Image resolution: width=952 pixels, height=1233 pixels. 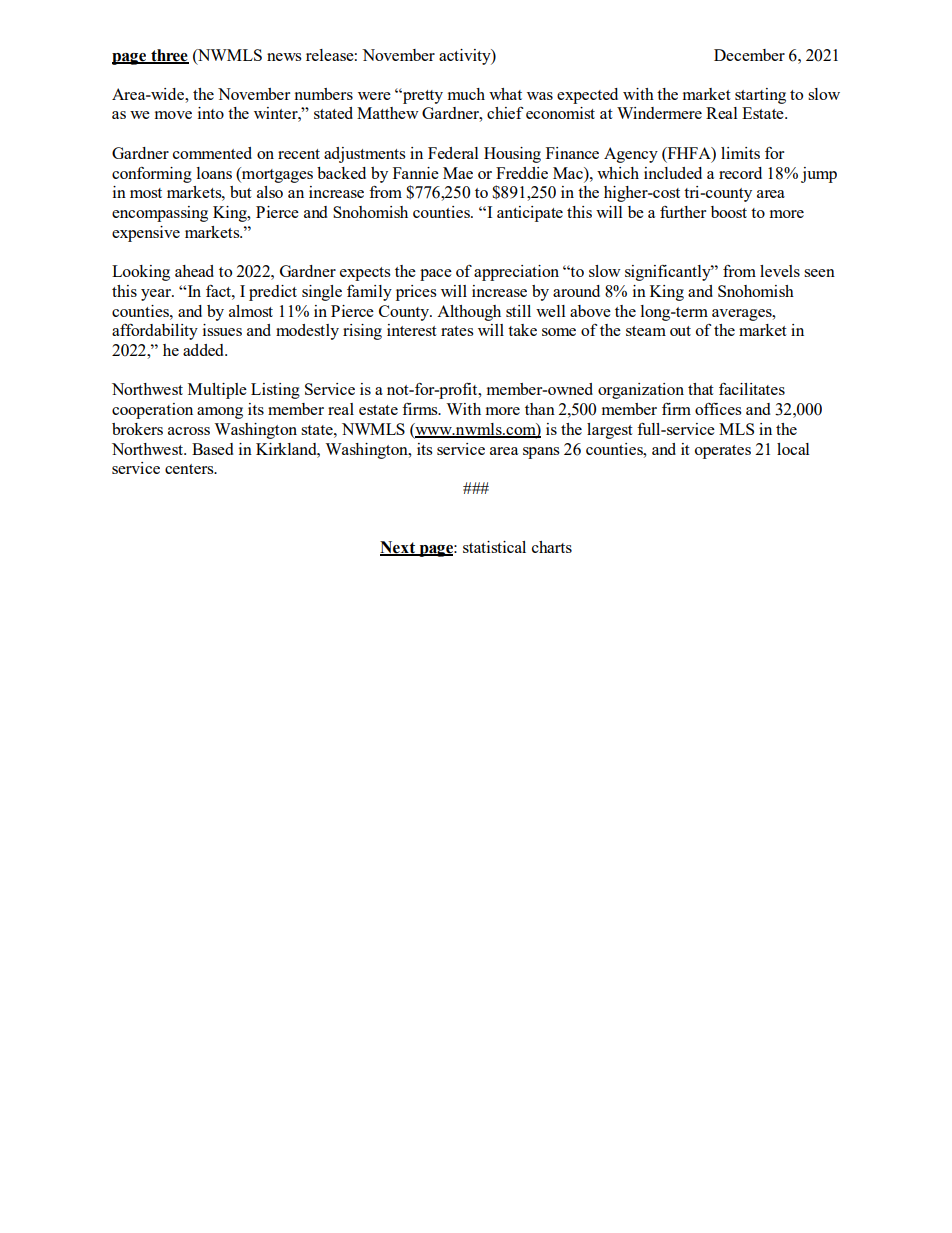 What do you see at coordinates (780, 271) in the screenshot?
I see `levels` at bounding box center [780, 271].
